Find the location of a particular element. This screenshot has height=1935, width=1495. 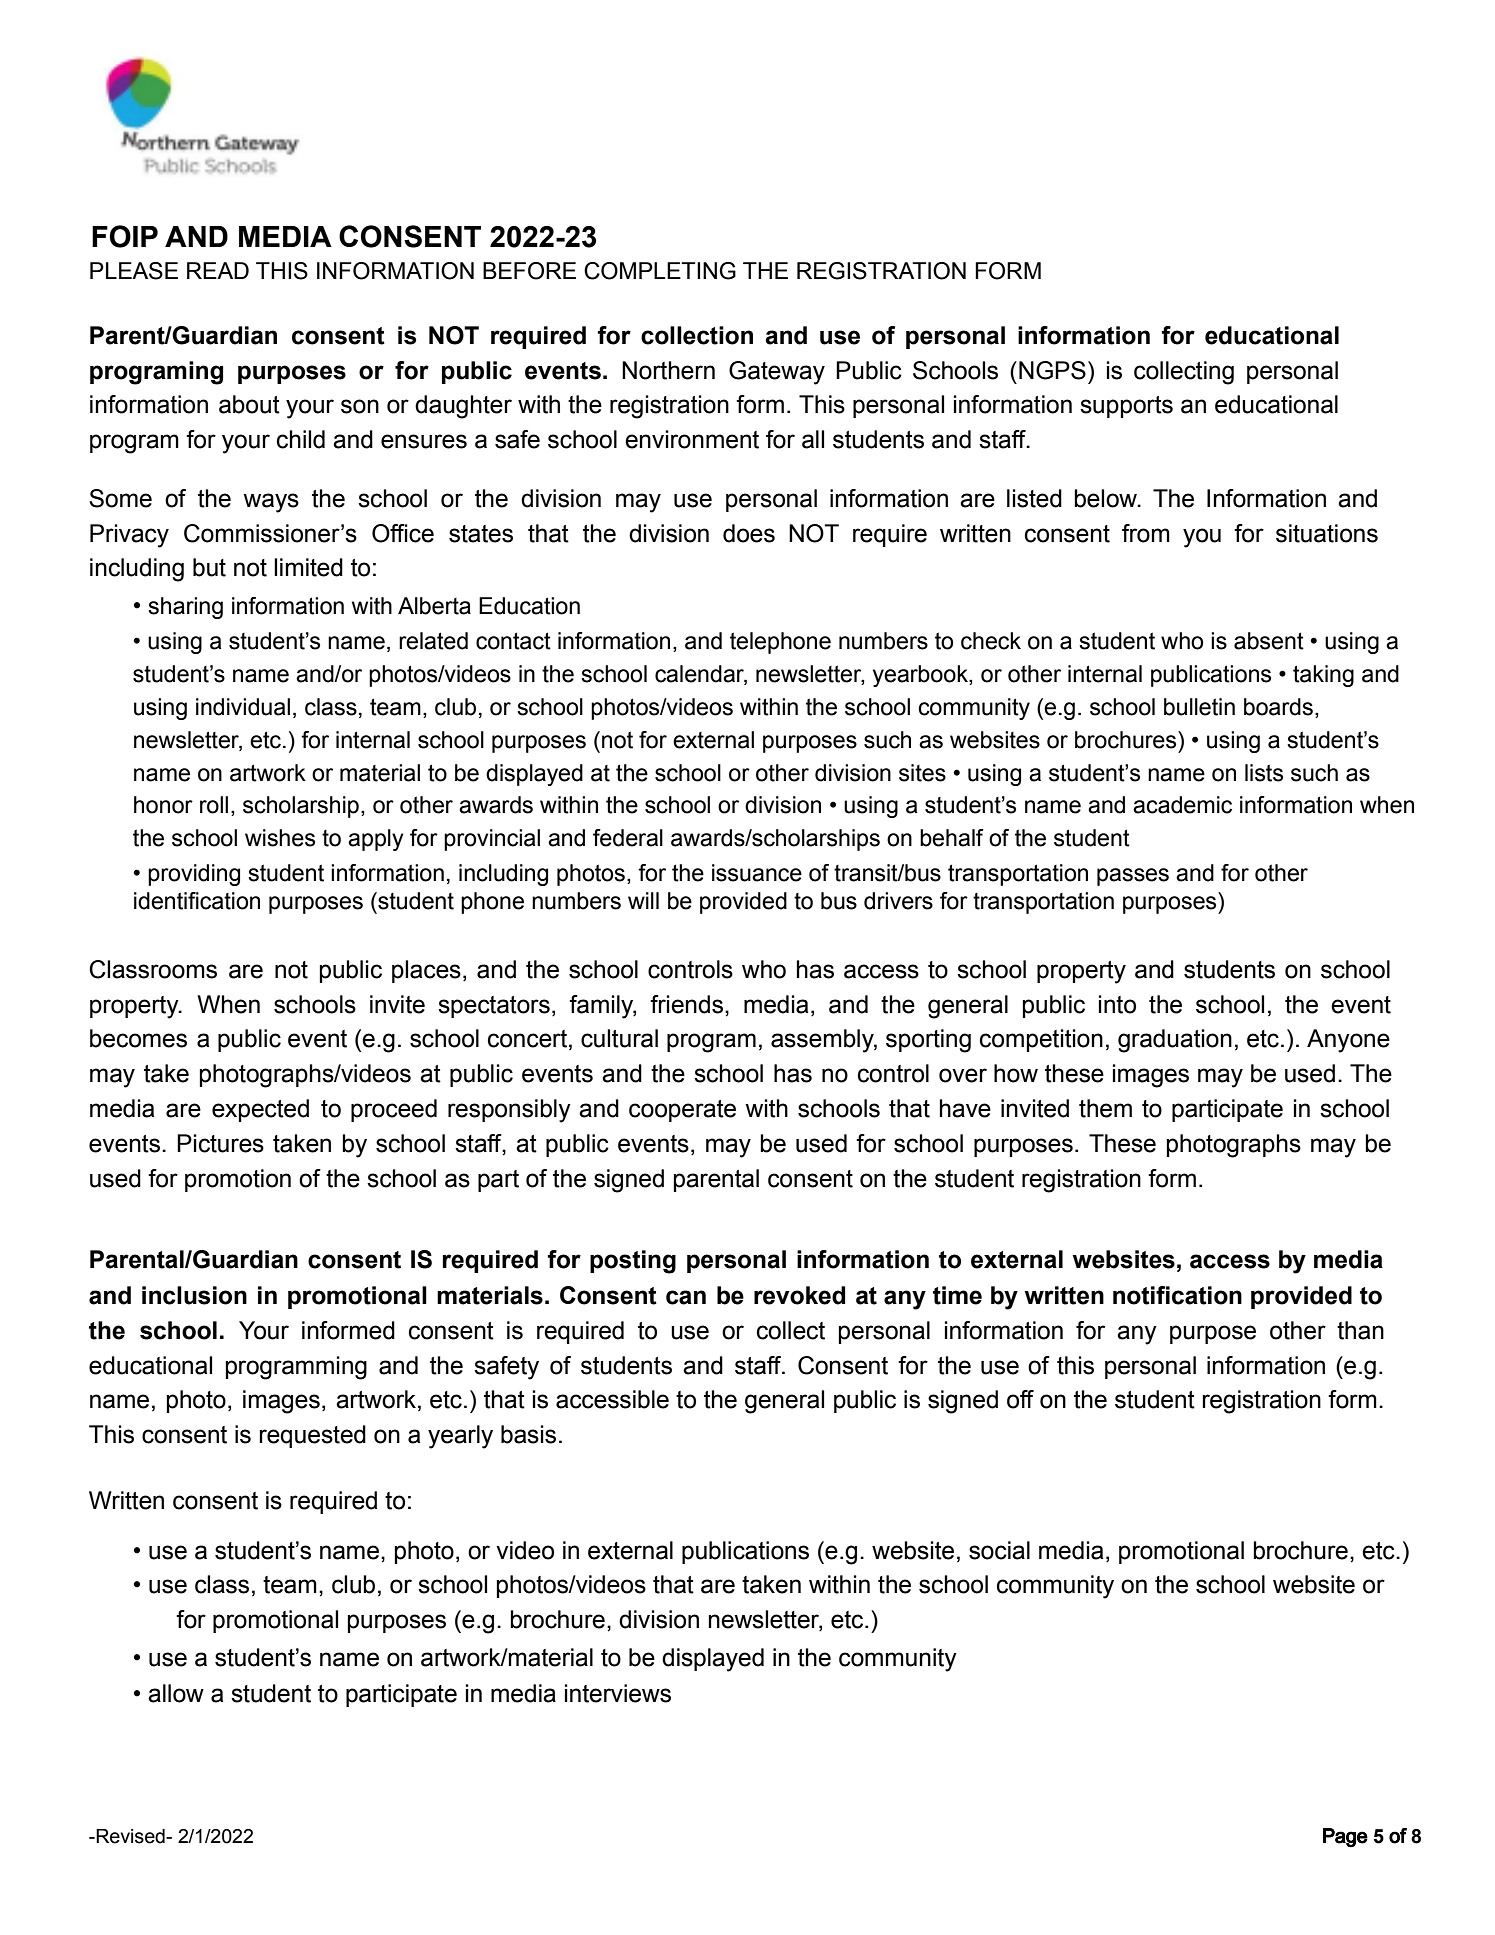

graduation is located at coordinates (1175, 1041).
